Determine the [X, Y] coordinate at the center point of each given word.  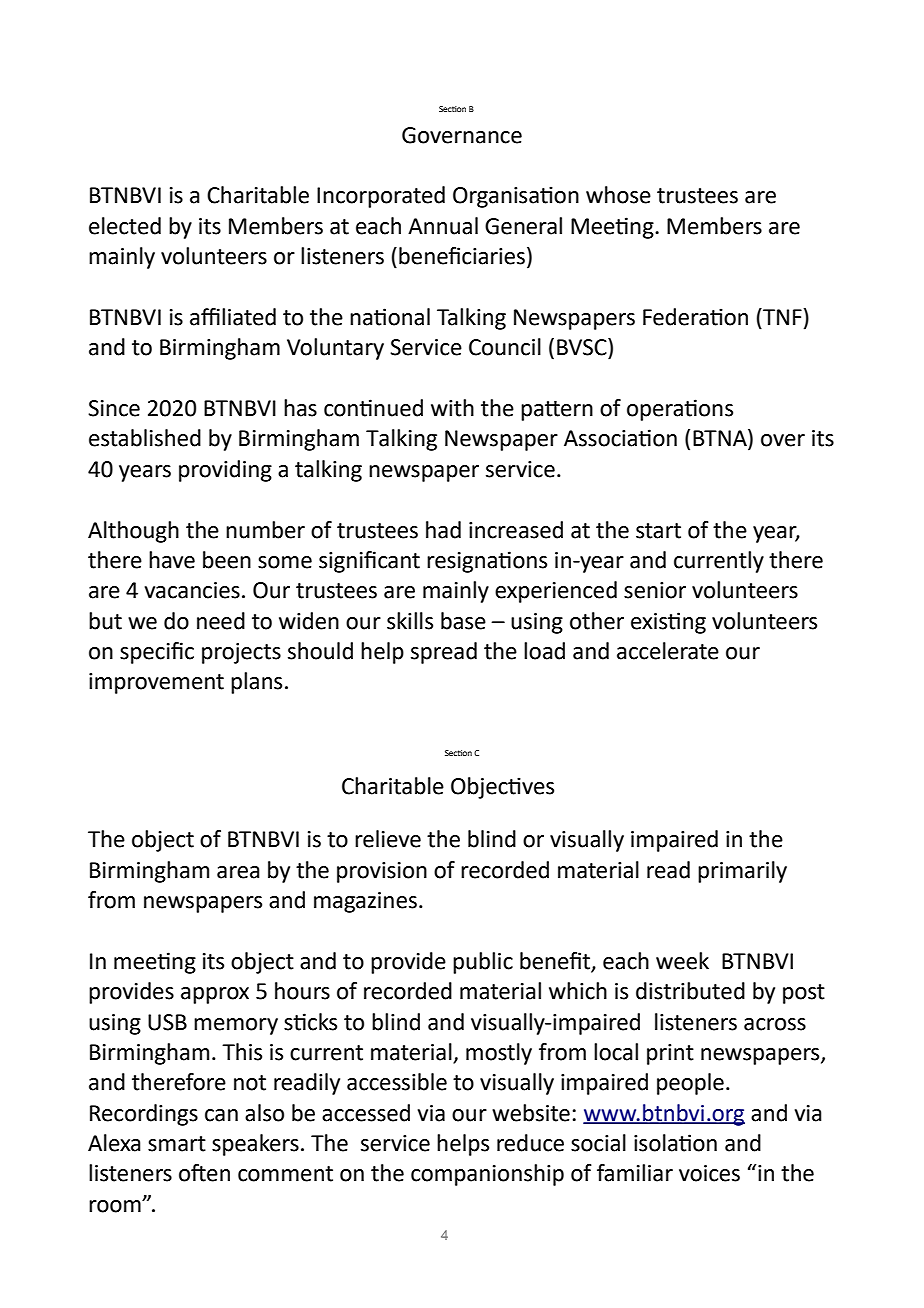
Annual [443, 226]
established [145, 438]
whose [618, 195]
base [463, 621]
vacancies [192, 590]
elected [125, 226]
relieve [388, 839]
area [238, 872]
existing [668, 623]
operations [680, 410]
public [483, 963]
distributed [690, 991]
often [204, 1173]
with [452, 408]
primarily [742, 872]
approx [215, 995]
